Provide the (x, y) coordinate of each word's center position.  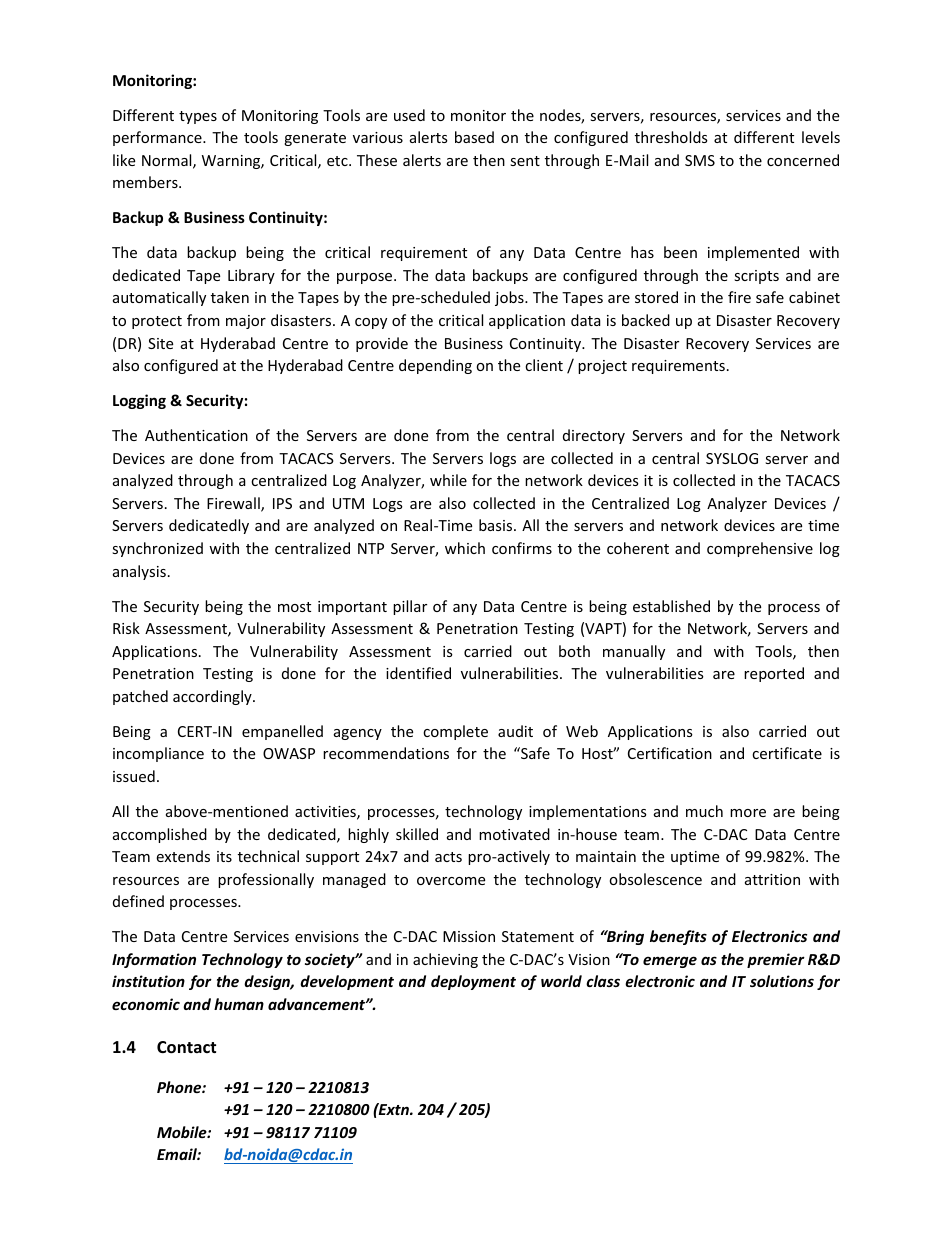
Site (160, 343)
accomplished (160, 835)
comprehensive (760, 549)
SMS (700, 160)
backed (646, 320)
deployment (473, 982)
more (748, 813)
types (198, 117)
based (474, 137)
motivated (514, 834)
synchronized (157, 549)
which (465, 548)
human (239, 1004)
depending (435, 366)
